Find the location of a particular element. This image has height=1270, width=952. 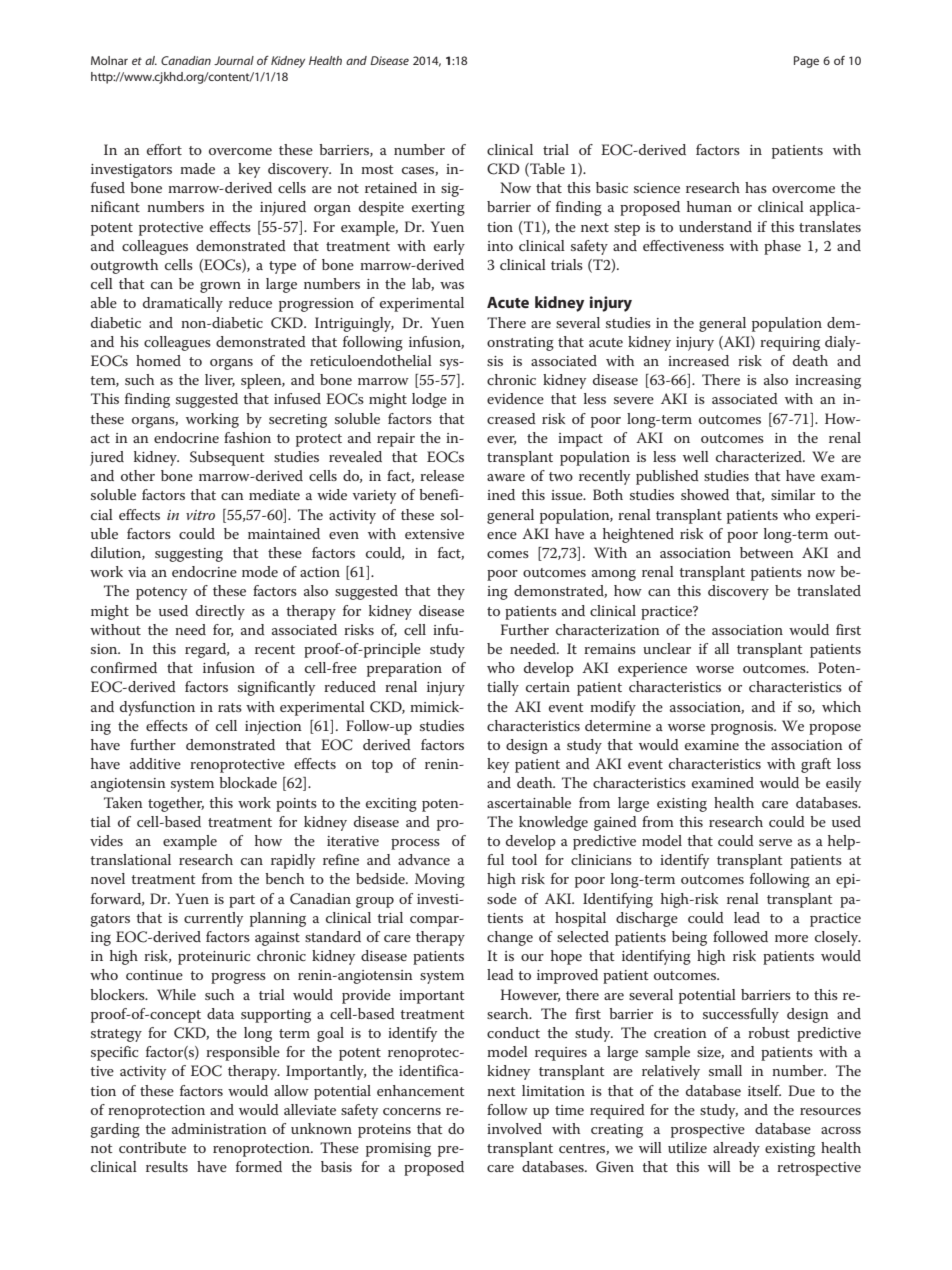

Page is located at coordinates (806, 62).
